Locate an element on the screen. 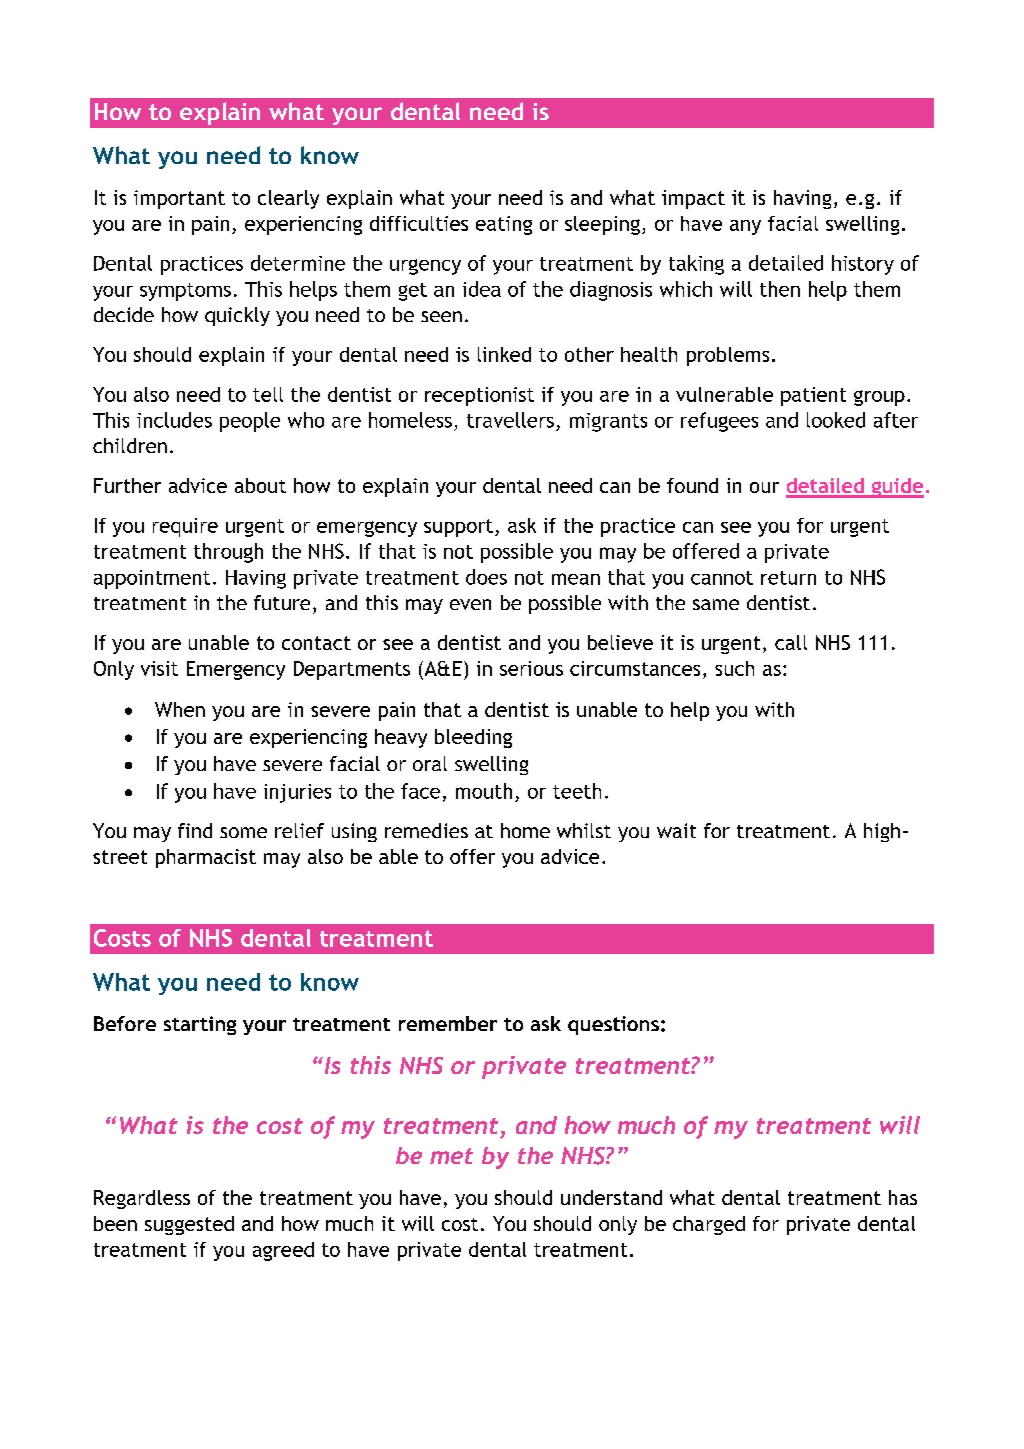 This screenshot has width=1024, height=1449. important is located at coordinates (179, 199).
